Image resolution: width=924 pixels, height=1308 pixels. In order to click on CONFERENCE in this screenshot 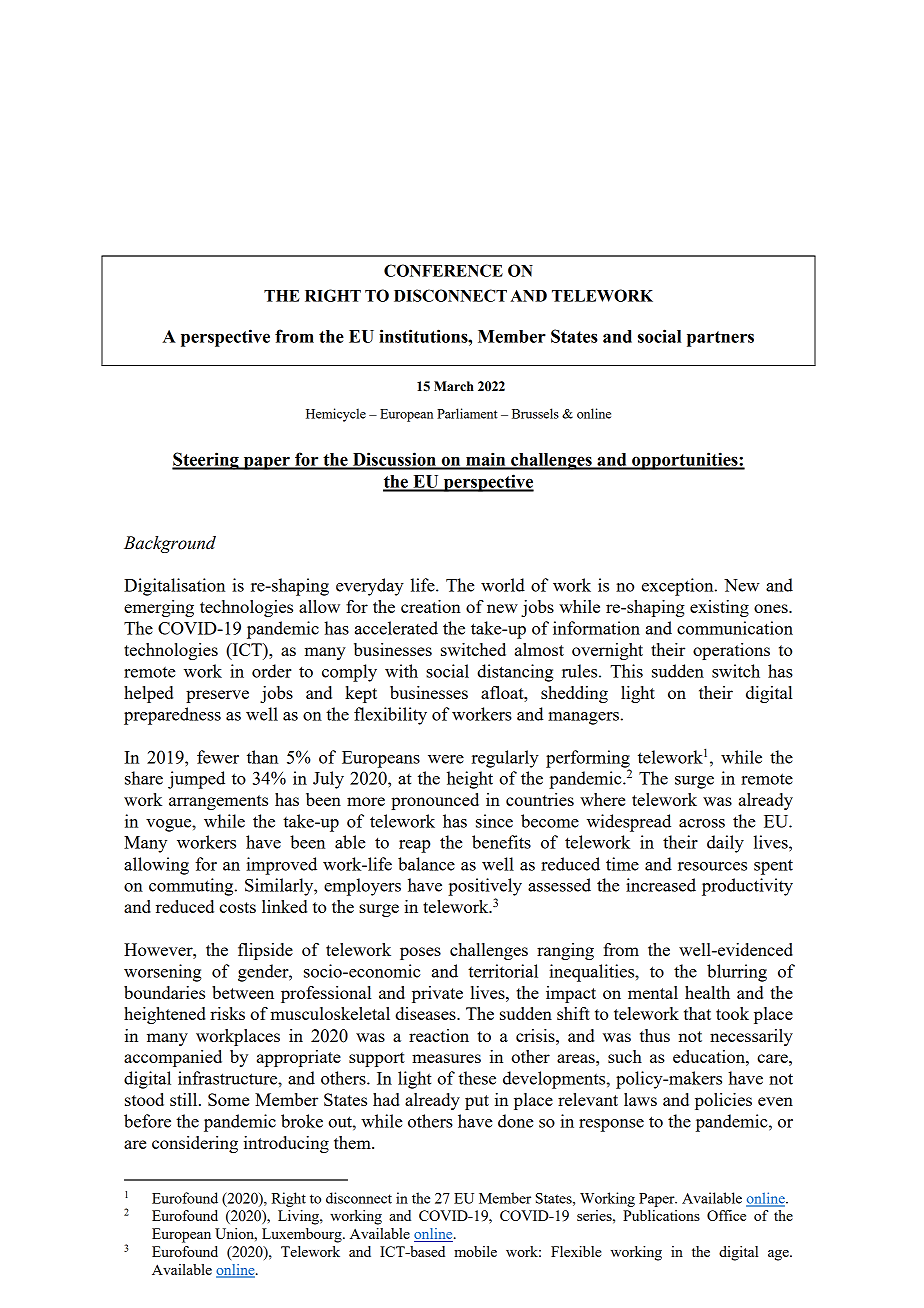, I will do `click(443, 270)`.
